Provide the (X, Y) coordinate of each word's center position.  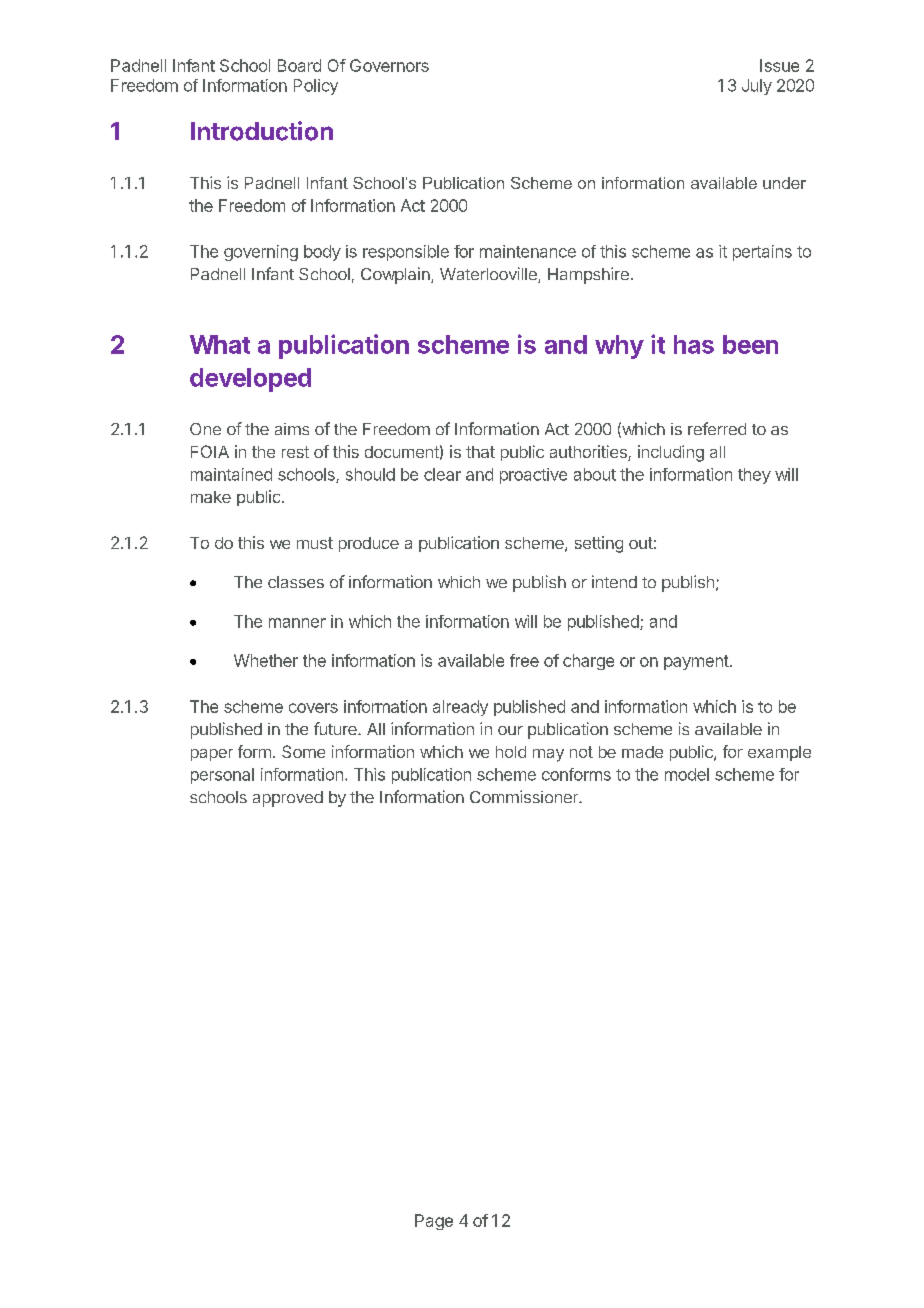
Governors (389, 65)
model (687, 774)
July (757, 87)
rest (295, 452)
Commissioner (525, 796)
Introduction (262, 131)
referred (717, 428)
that (480, 452)
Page (434, 1222)
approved (288, 799)
